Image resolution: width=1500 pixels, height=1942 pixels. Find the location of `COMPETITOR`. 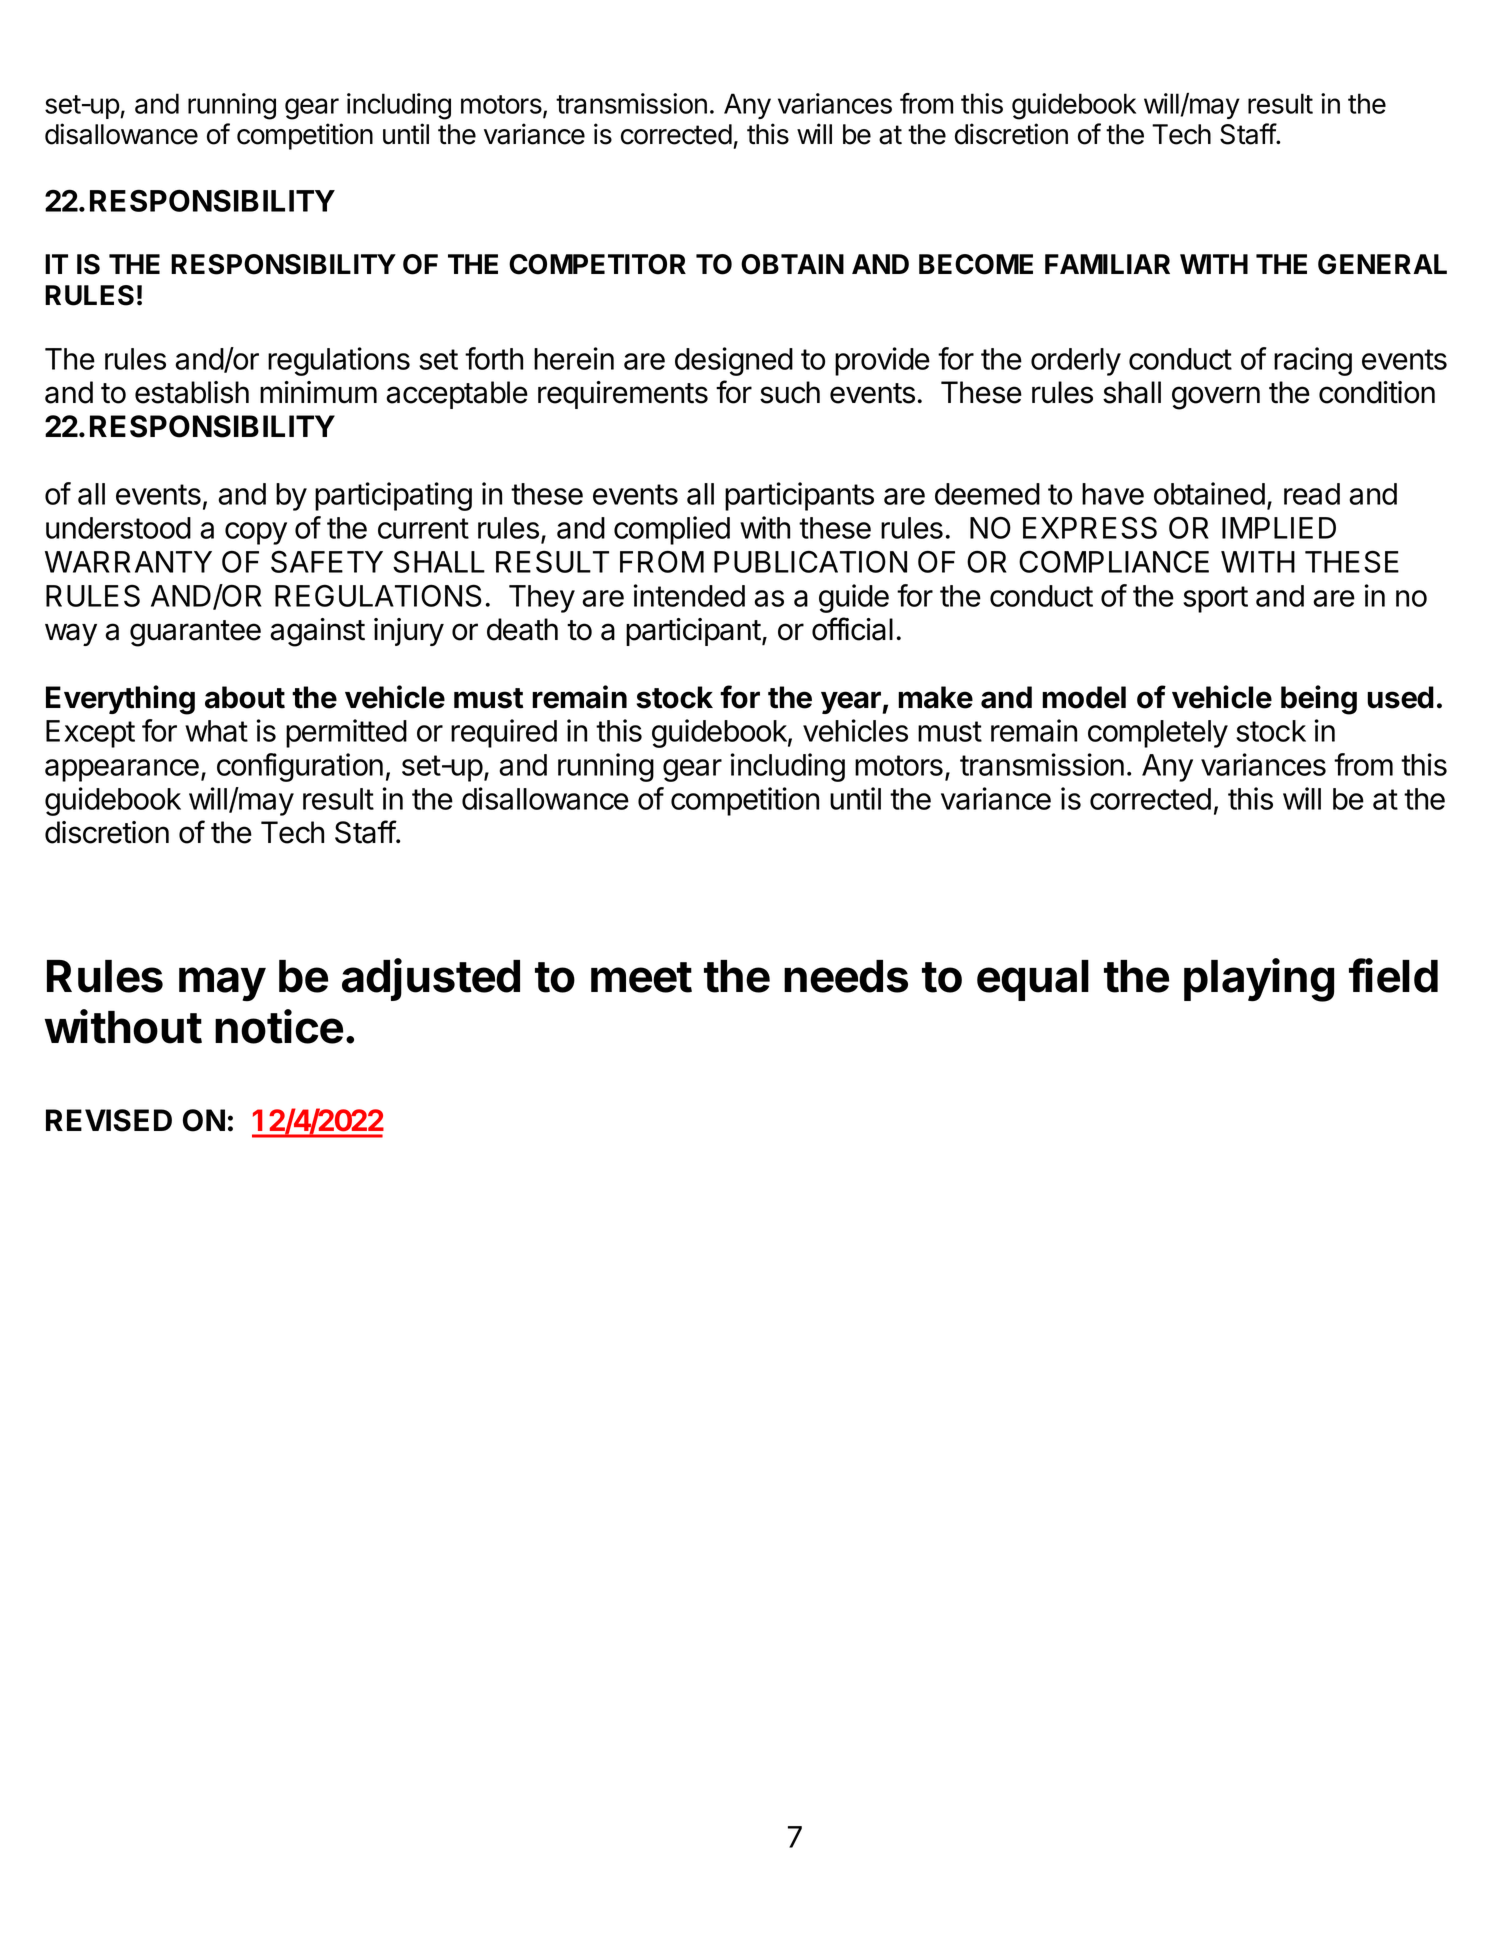

COMPETITOR is located at coordinates (597, 264).
